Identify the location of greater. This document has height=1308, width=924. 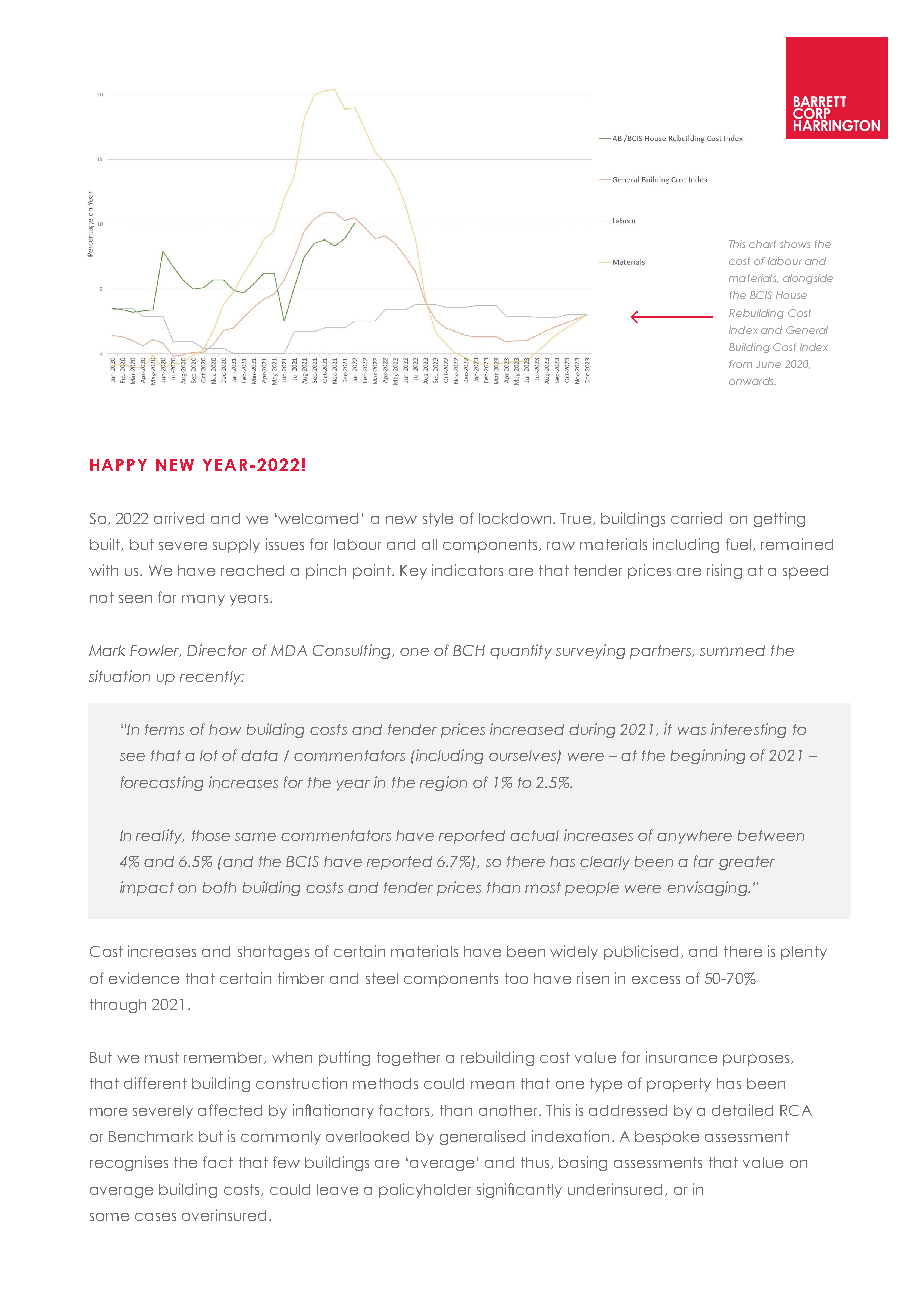
(747, 863).
